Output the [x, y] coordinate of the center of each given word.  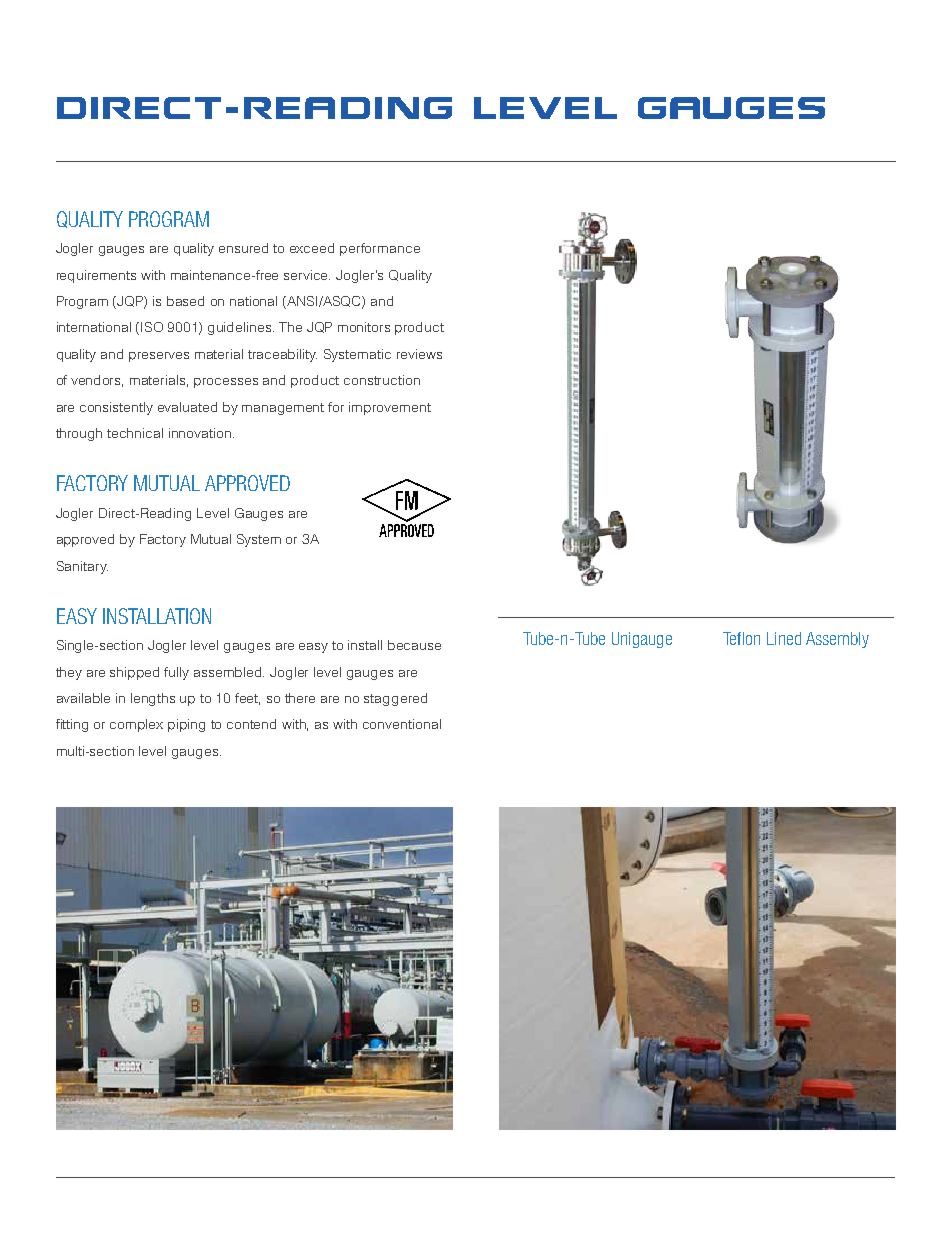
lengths [153, 699]
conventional [402, 724]
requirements [96, 276]
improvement [390, 408]
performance [380, 249]
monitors [364, 327]
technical [135, 433]
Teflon [741, 638]
